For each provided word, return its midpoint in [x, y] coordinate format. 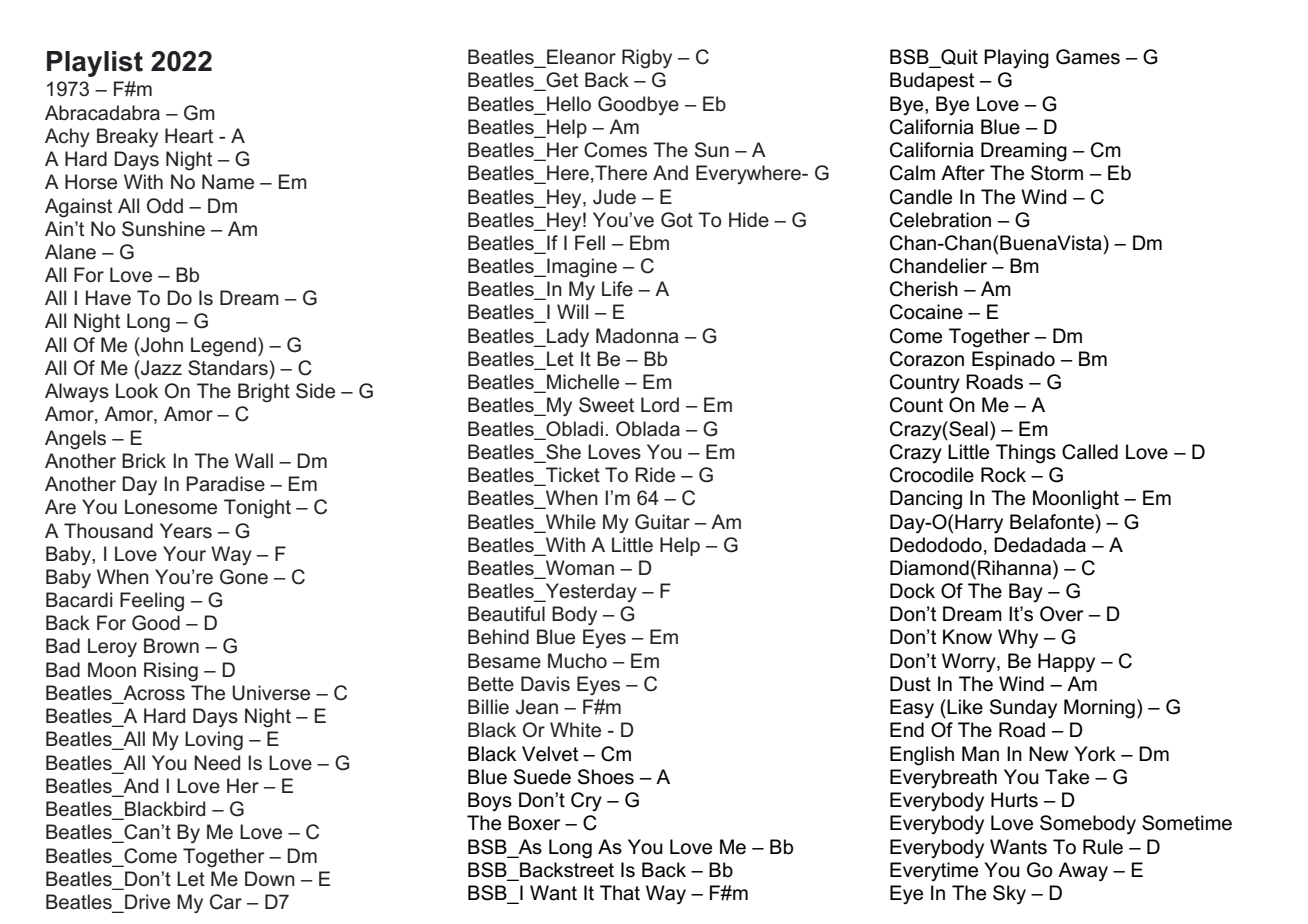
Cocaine [926, 312]
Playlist [95, 64]
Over [1062, 614]
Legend [223, 347]
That [620, 893]
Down [270, 879]
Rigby [647, 59]
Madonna [637, 336]
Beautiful [506, 614]
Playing [1016, 59]
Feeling [152, 602]
